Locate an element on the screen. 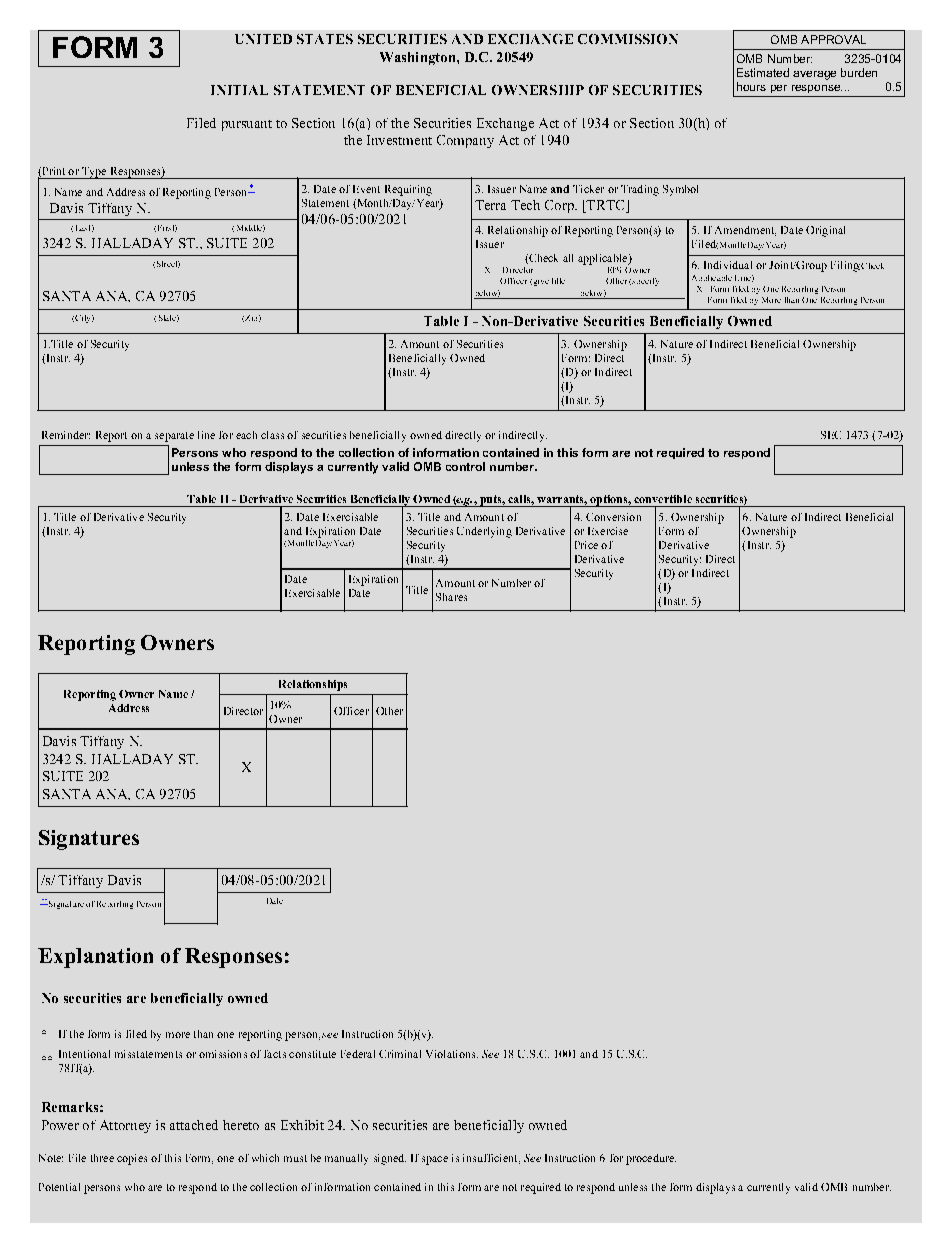  procedure is located at coordinates (651, 1159).
